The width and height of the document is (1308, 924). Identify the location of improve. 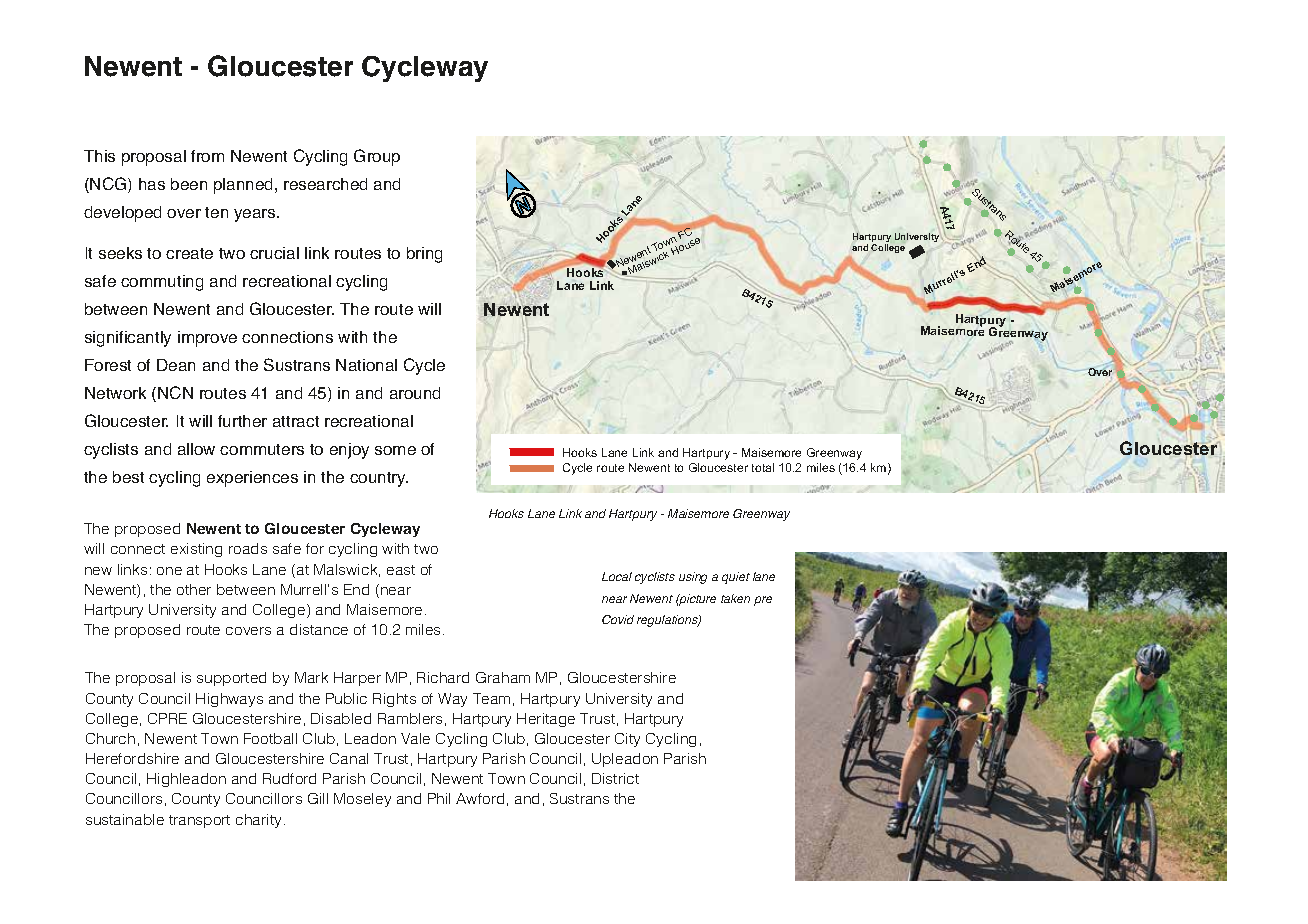
(207, 339).
